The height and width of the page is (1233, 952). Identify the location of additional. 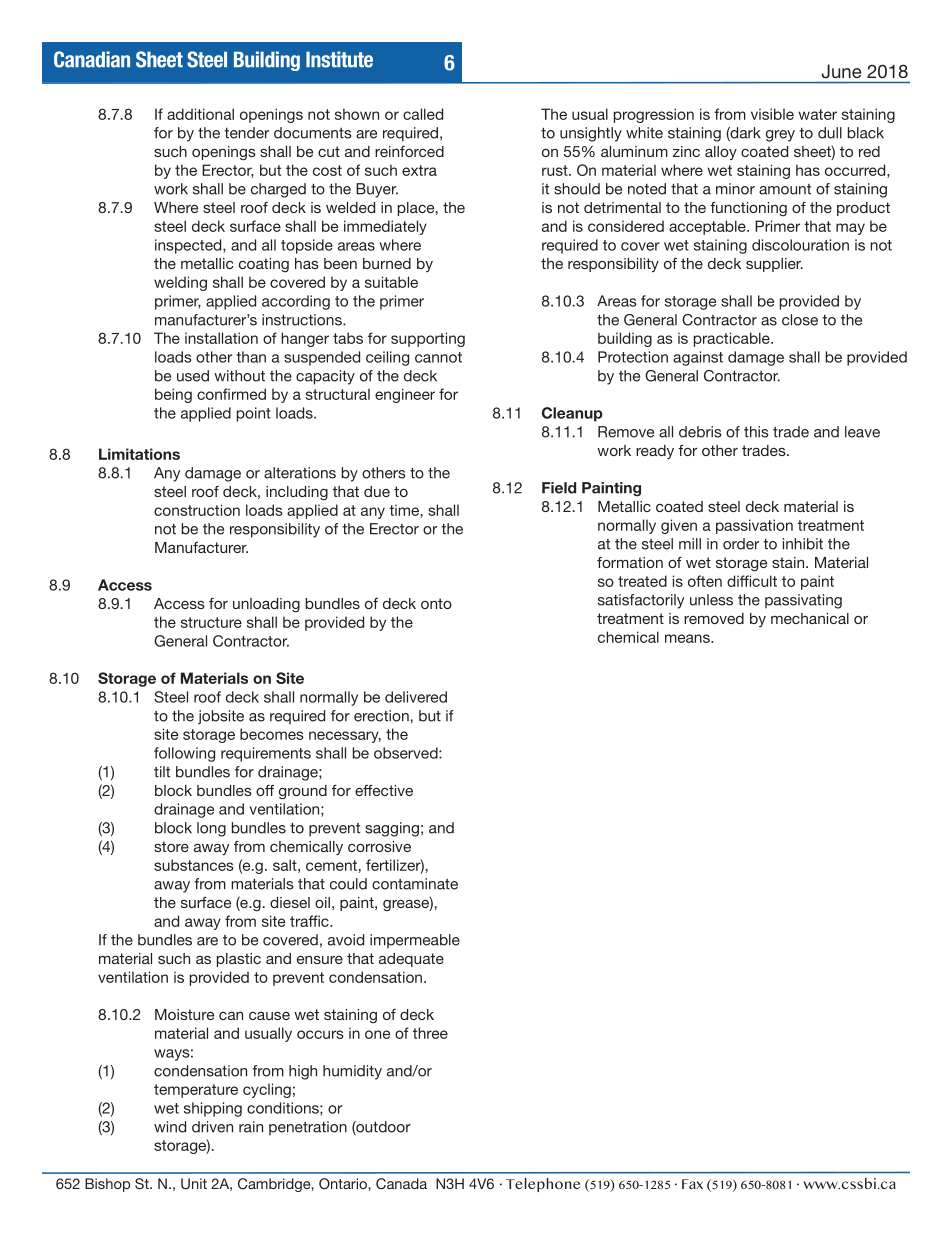
(200, 114).
